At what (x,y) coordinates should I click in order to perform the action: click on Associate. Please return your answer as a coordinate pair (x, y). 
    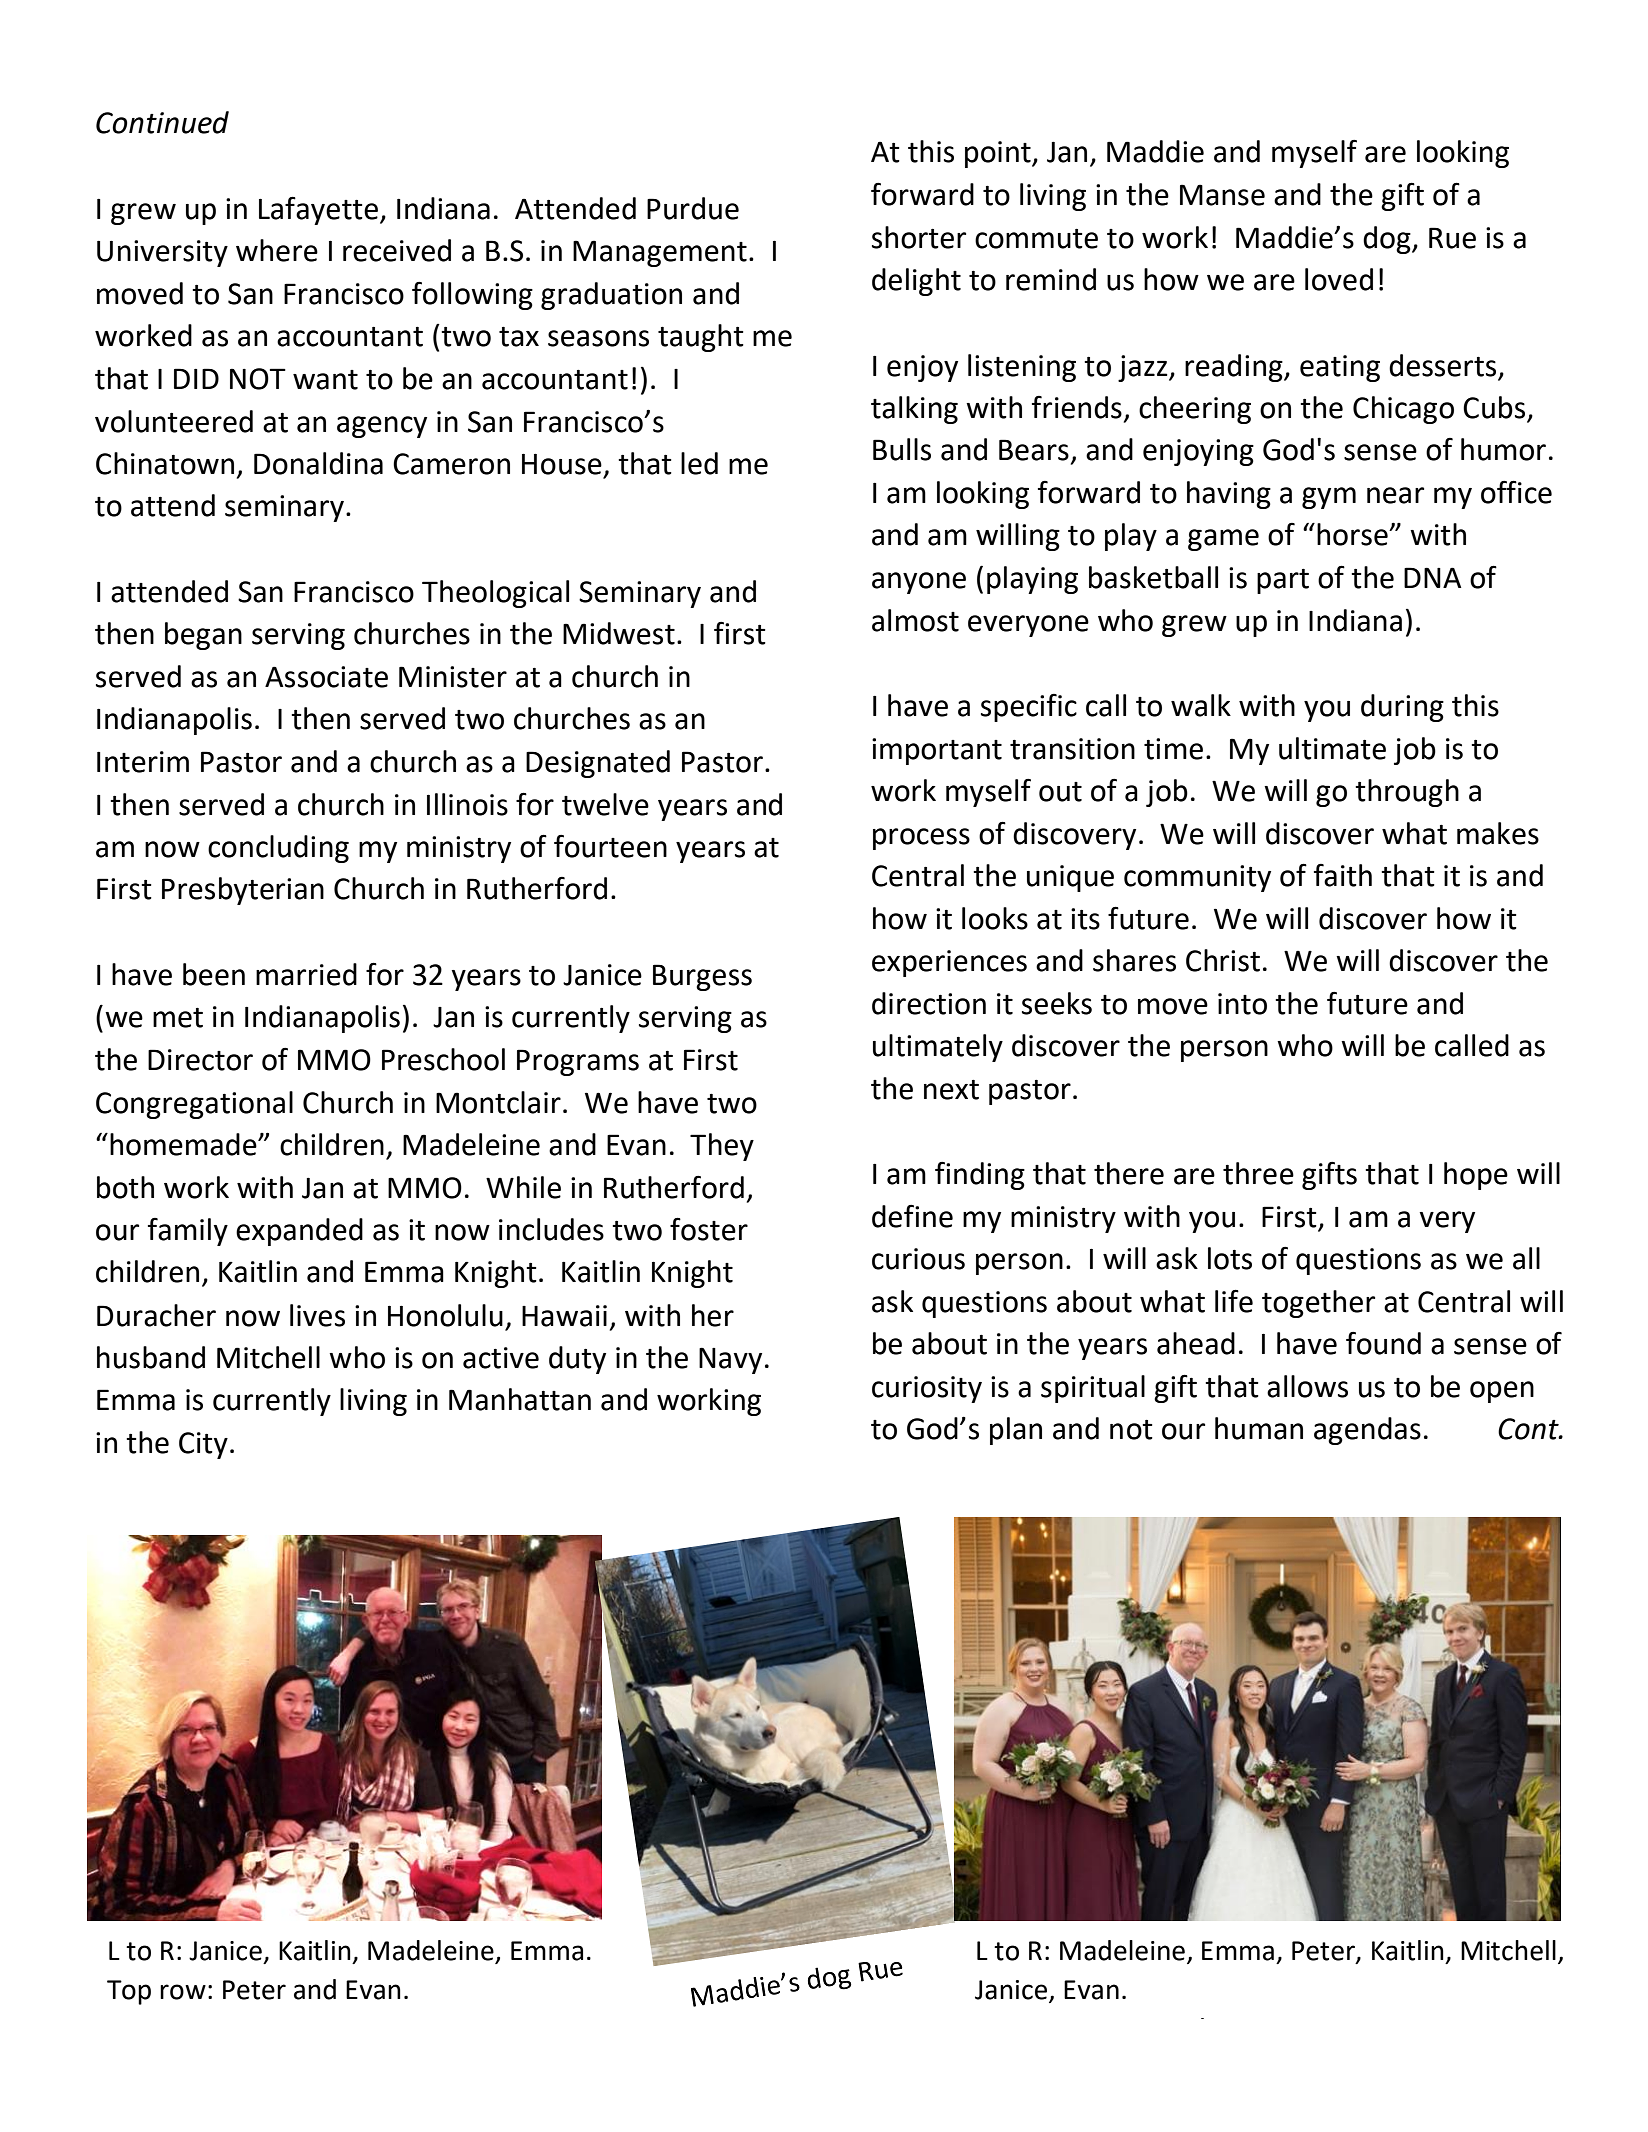
    Looking at the image, I should click on (326, 677).
